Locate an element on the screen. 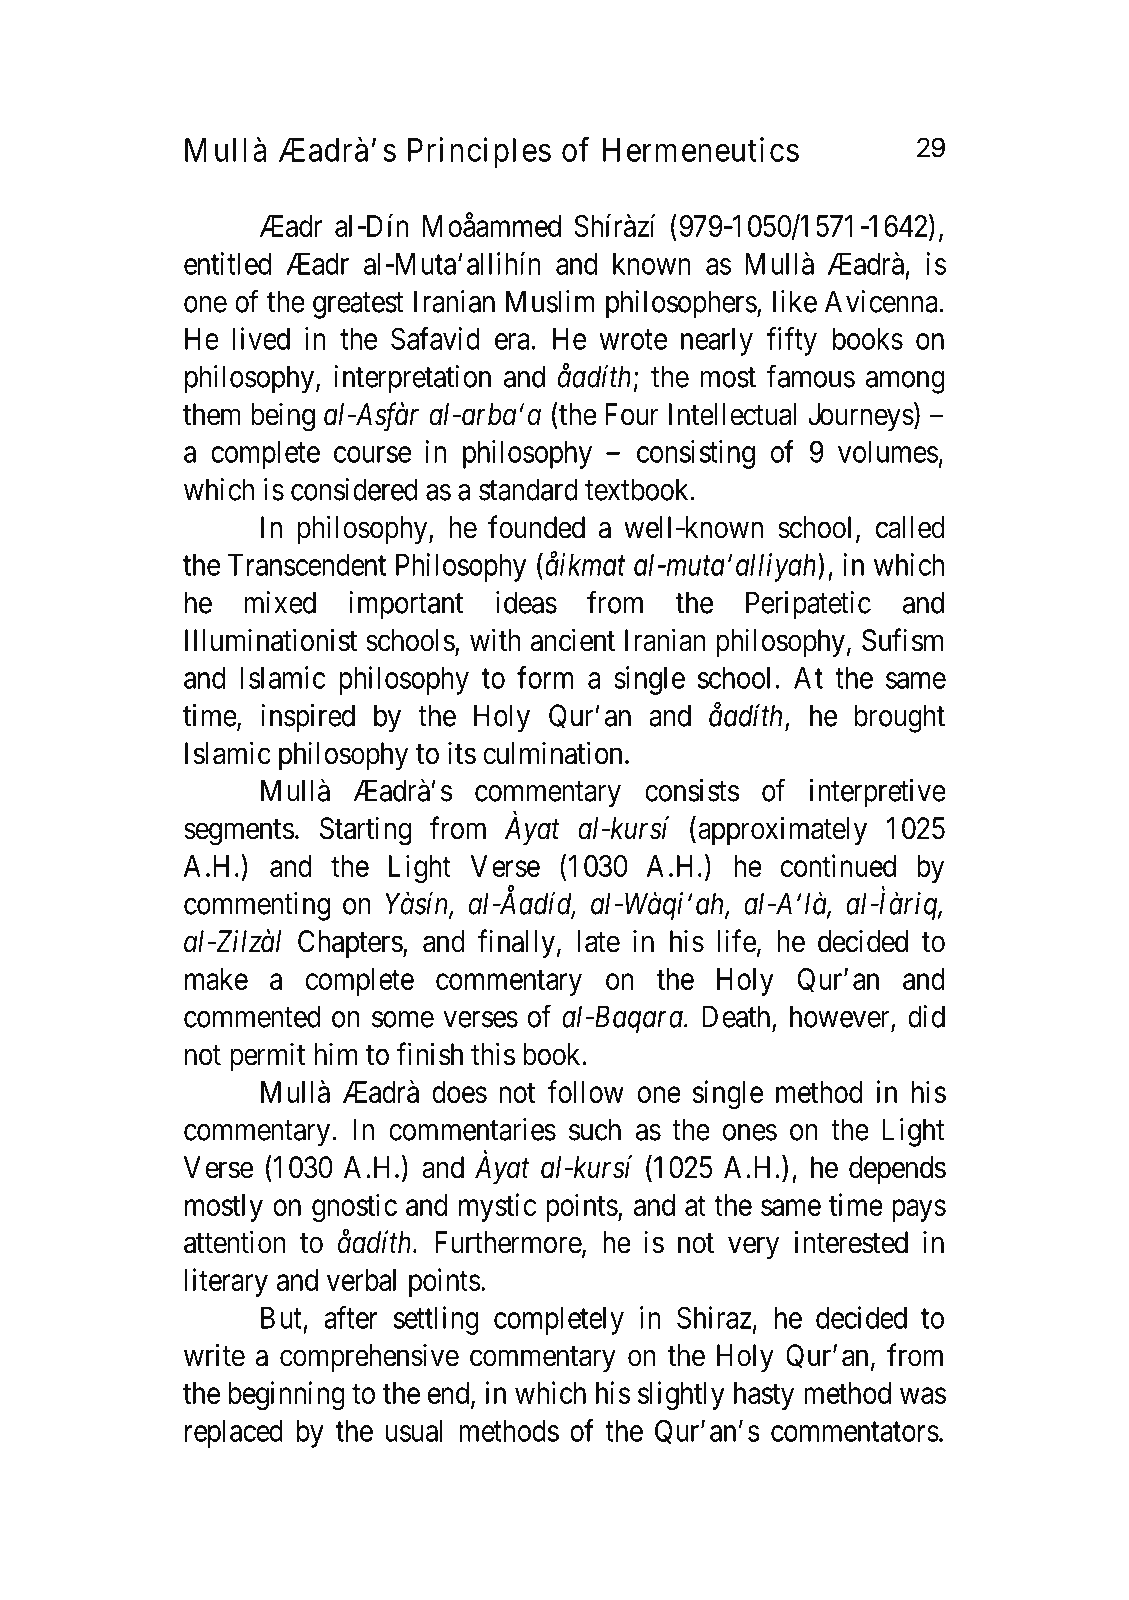 Image resolution: width=1129 pixels, height=1600 pixels. brought is located at coordinates (899, 718).
